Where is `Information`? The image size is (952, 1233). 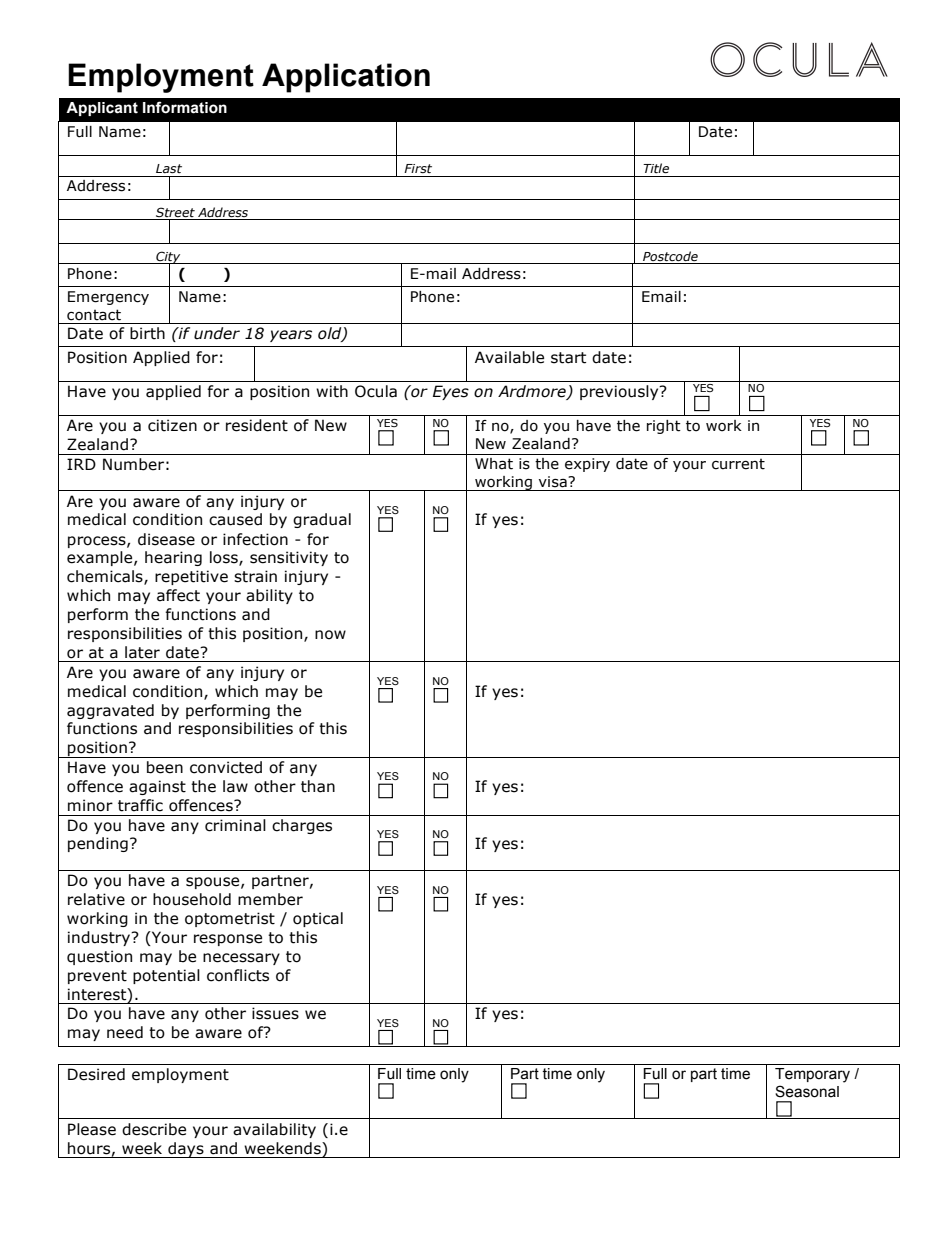
Information is located at coordinates (185, 107).
